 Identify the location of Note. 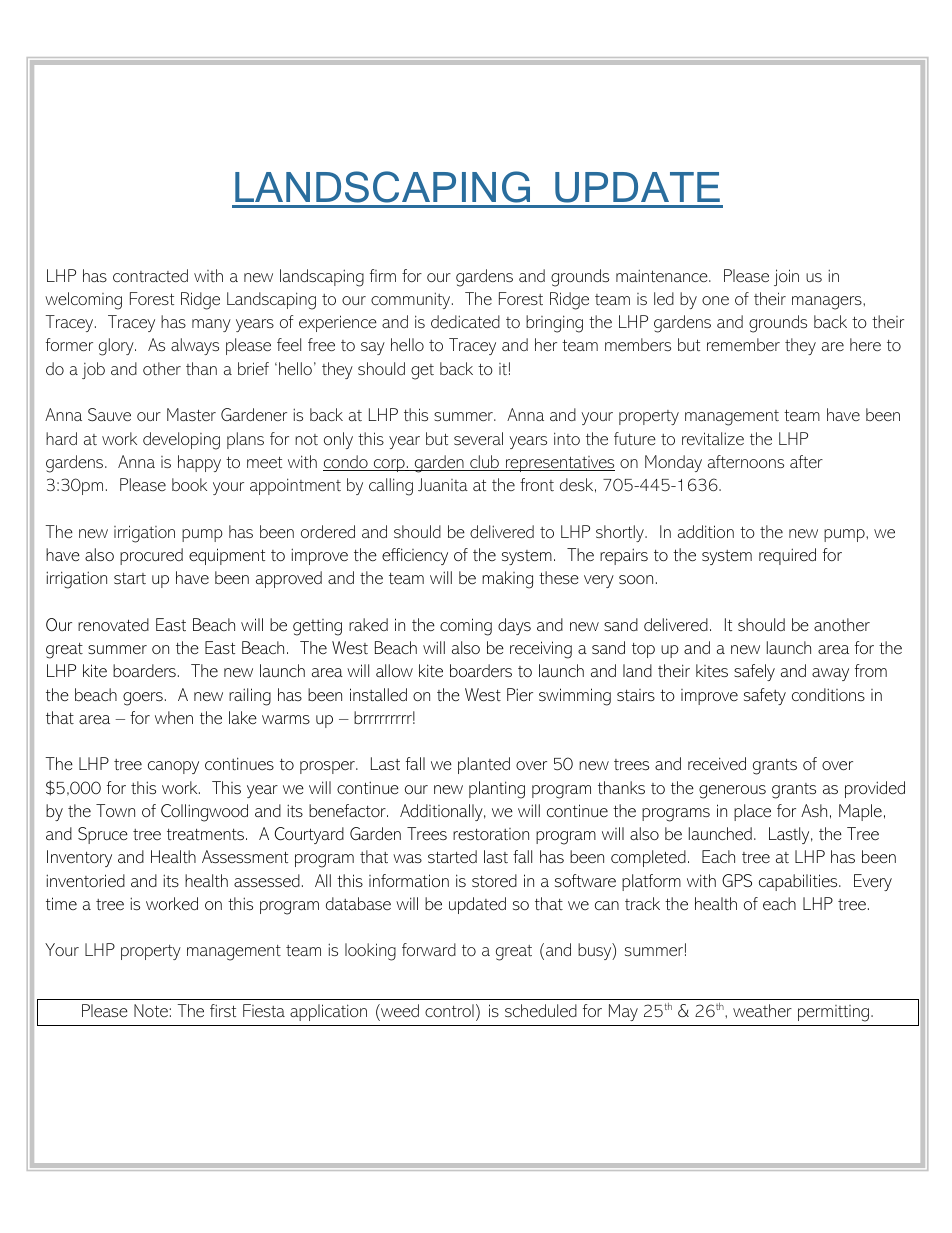
(151, 1010).
